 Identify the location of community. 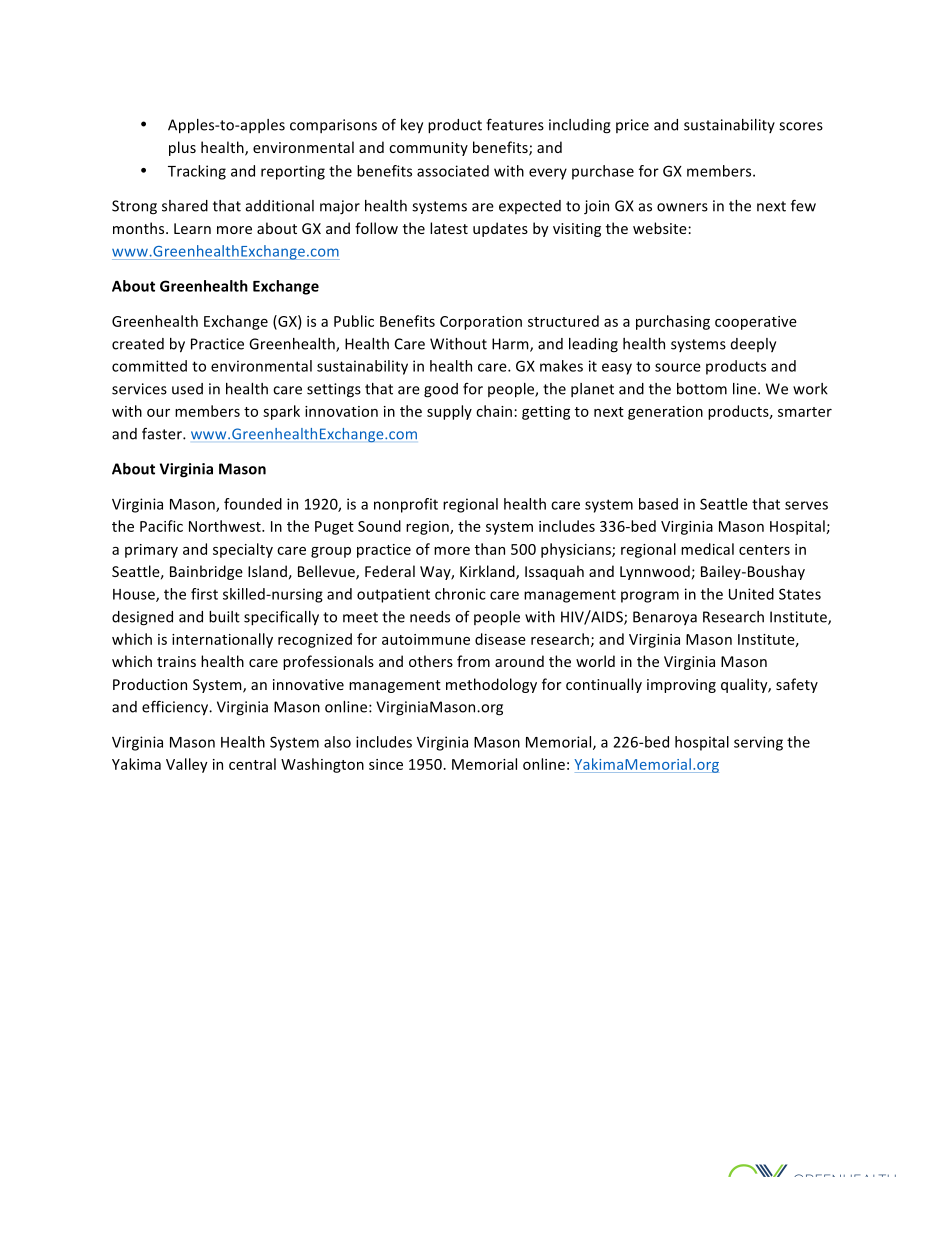
(428, 149).
